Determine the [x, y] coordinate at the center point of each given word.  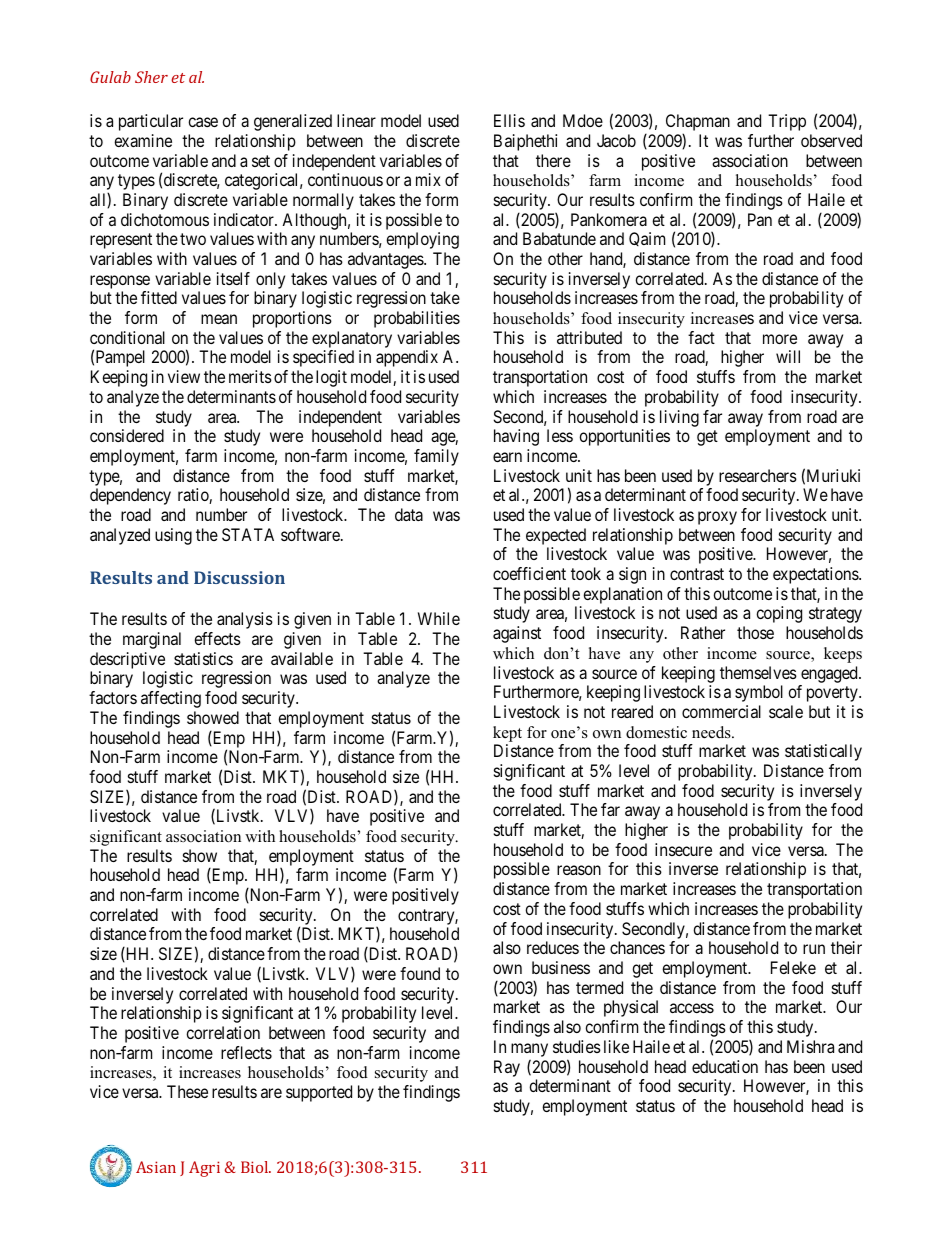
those [755, 632]
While [439, 618]
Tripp [787, 122]
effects [217, 638]
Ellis [509, 120]
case [203, 122]
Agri [204, 1169]
